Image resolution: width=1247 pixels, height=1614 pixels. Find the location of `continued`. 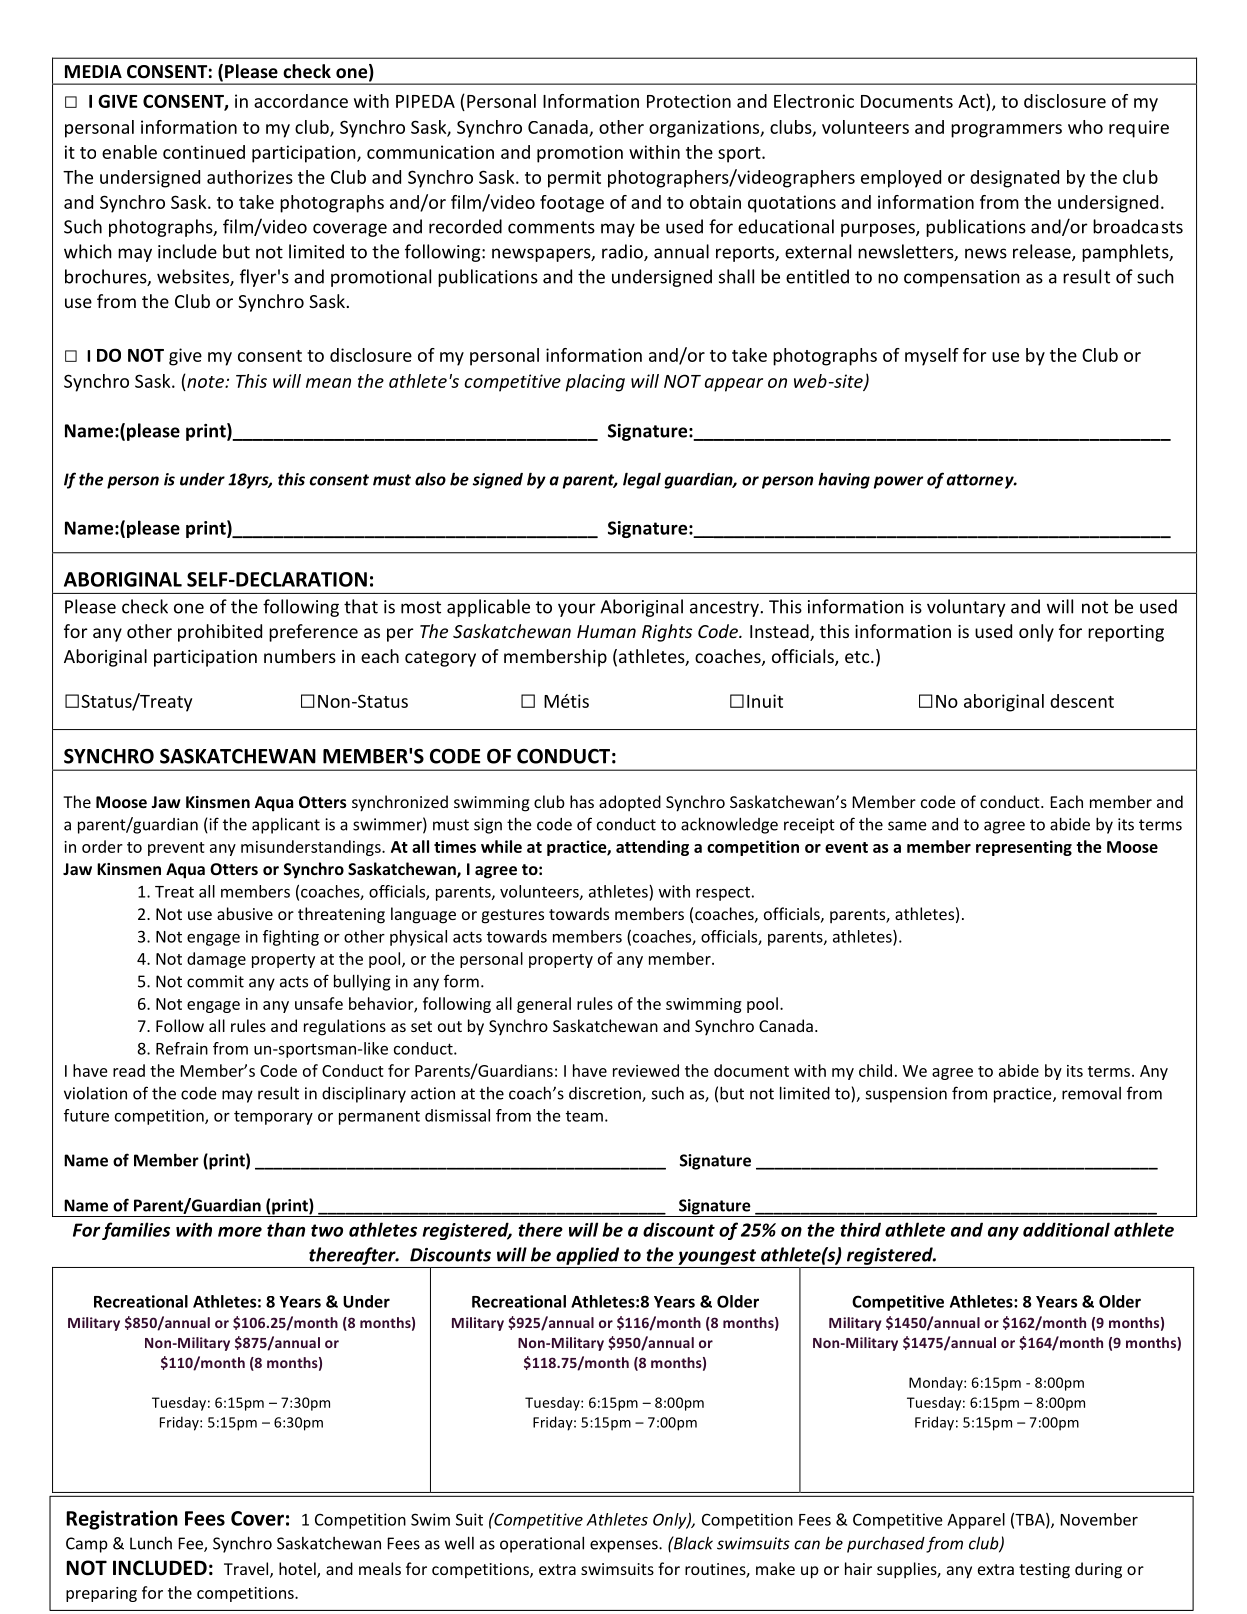

continued is located at coordinates (204, 152).
